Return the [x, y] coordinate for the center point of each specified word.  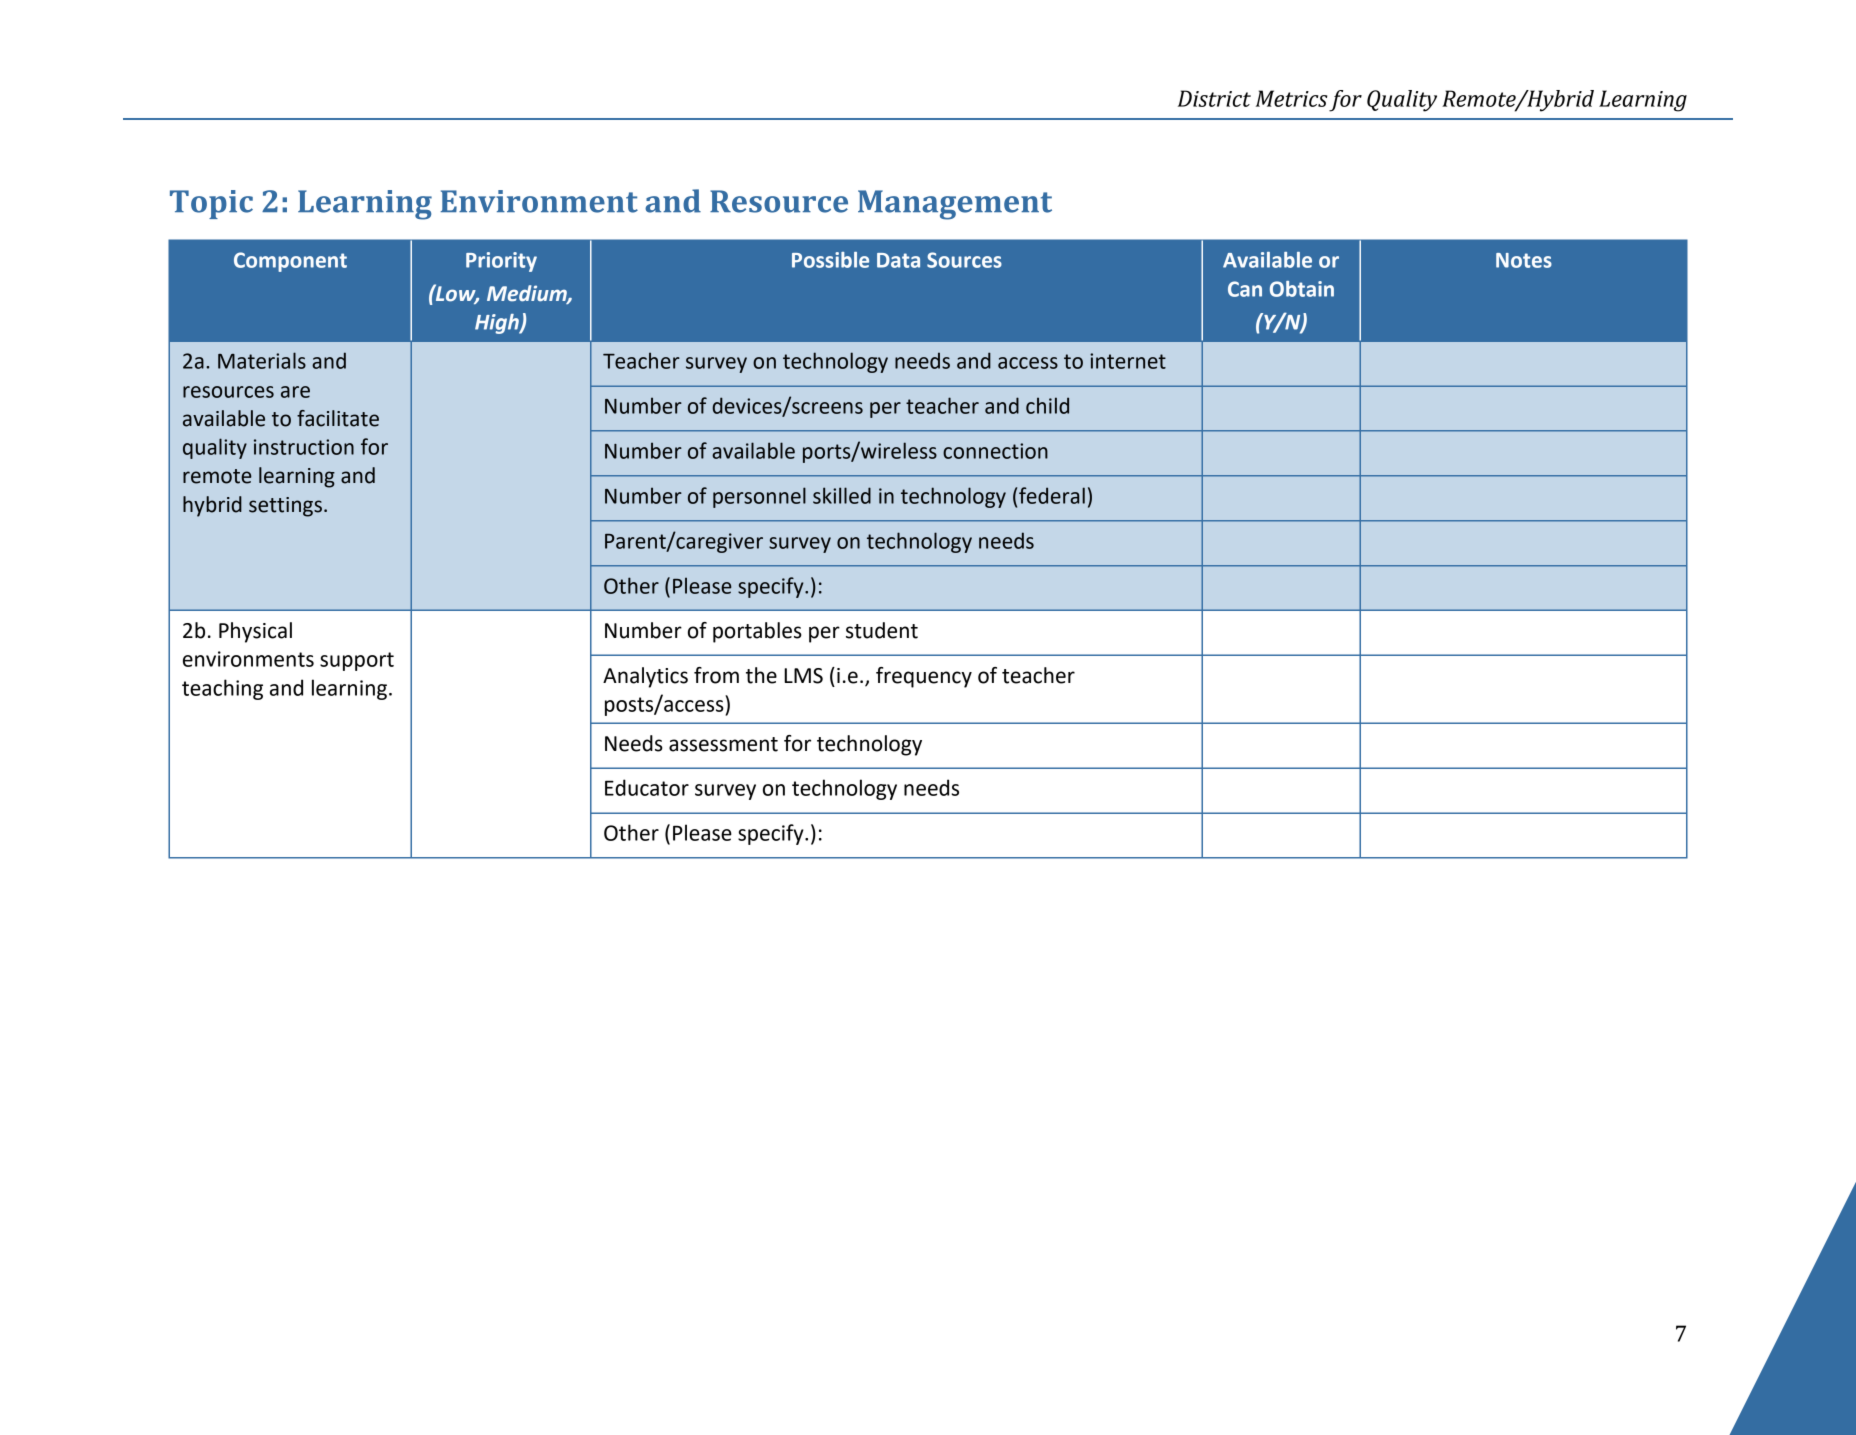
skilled [842, 495]
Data [898, 260]
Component [290, 262]
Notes [1524, 260]
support [357, 661]
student [882, 630]
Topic [211, 204]
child [1047, 405]
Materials [262, 360]
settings [285, 507]
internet [1128, 361]
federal [1052, 495]
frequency [924, 677]
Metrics [1291, 98]
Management [955, 205]
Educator [647, 787]
